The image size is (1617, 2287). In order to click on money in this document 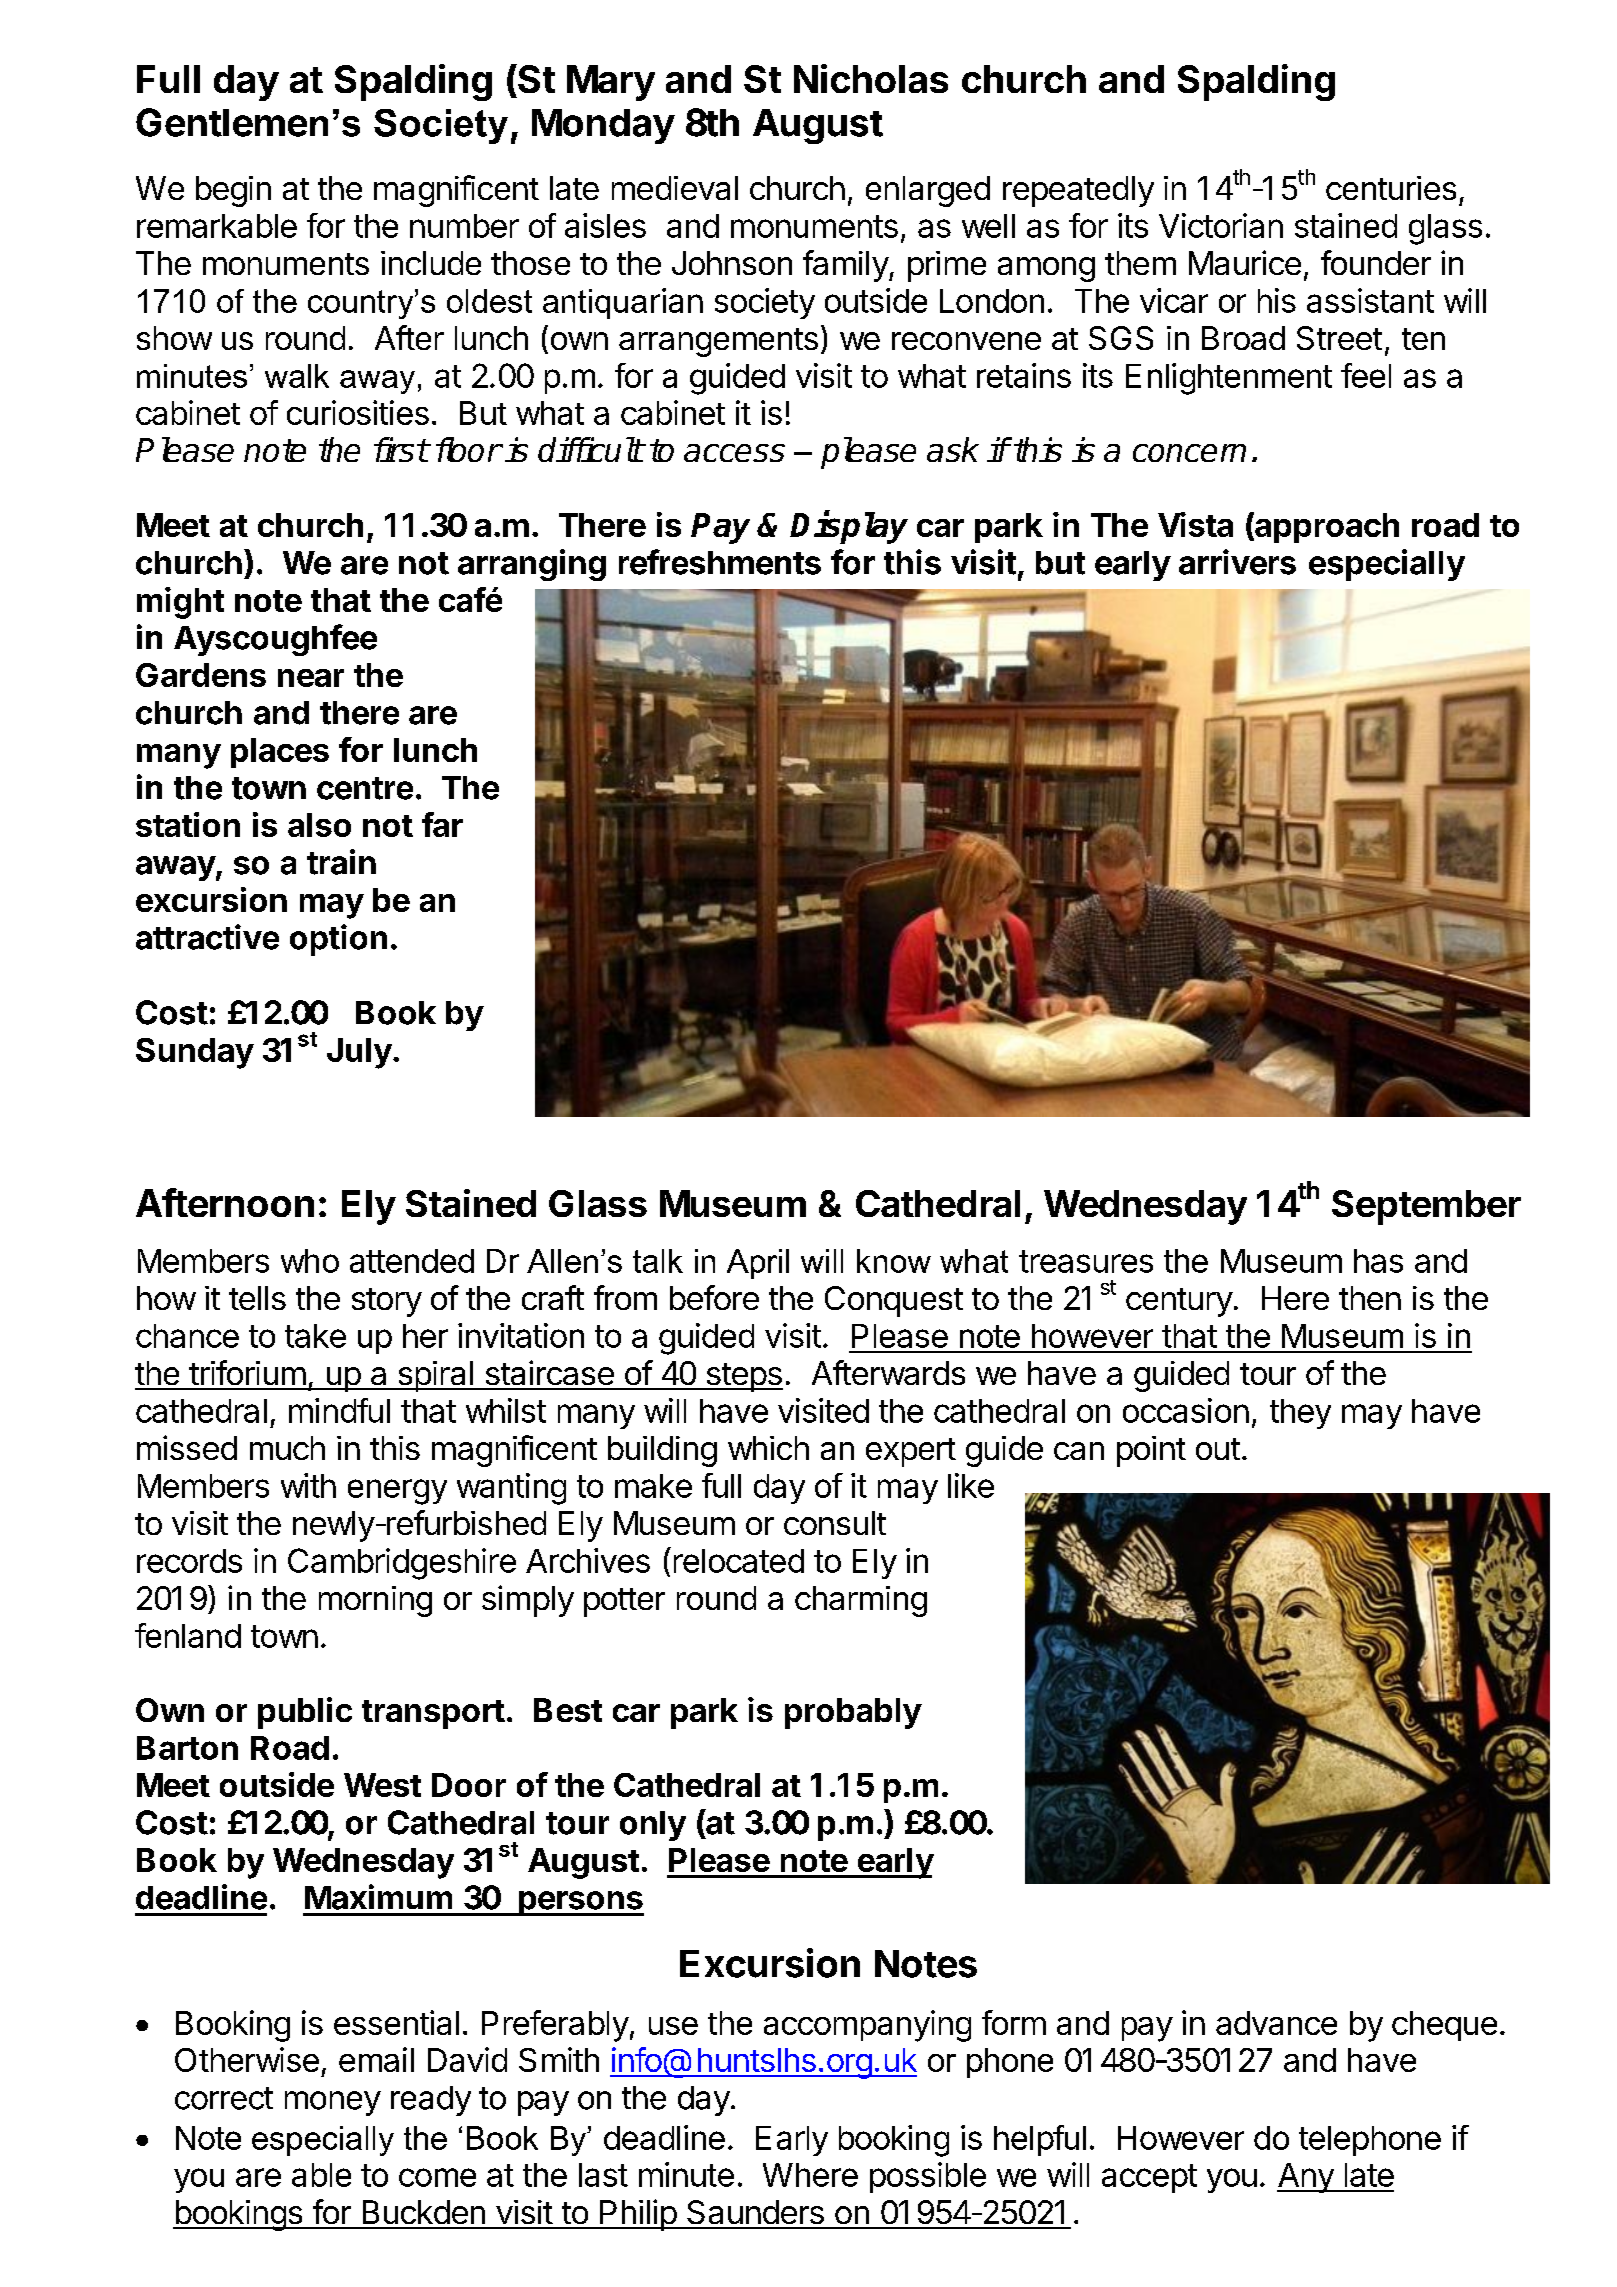, I will do `click(333, 2103)`.
